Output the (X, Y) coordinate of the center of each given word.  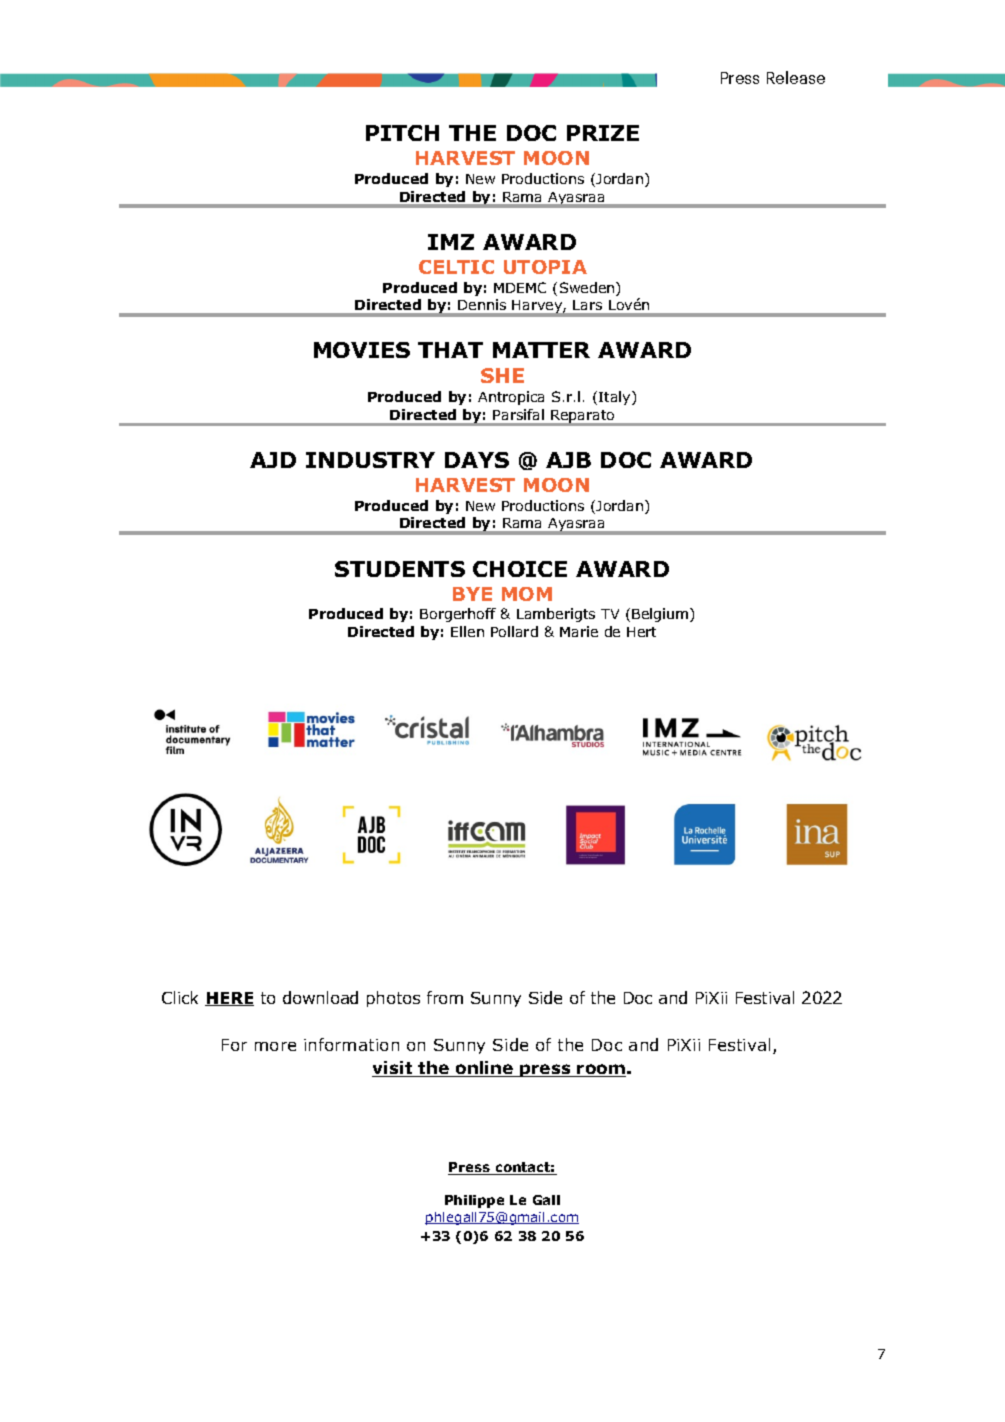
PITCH (402, 133)
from (445, 997)
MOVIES (362, 350)
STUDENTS (400, 569)
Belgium (661, 615)
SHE (502, 375)
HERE (229, 999)
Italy (616, 398)
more (275, 1046)
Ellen (467, 631)
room (601, 1070)
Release (796, 77)
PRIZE (603, 133)
